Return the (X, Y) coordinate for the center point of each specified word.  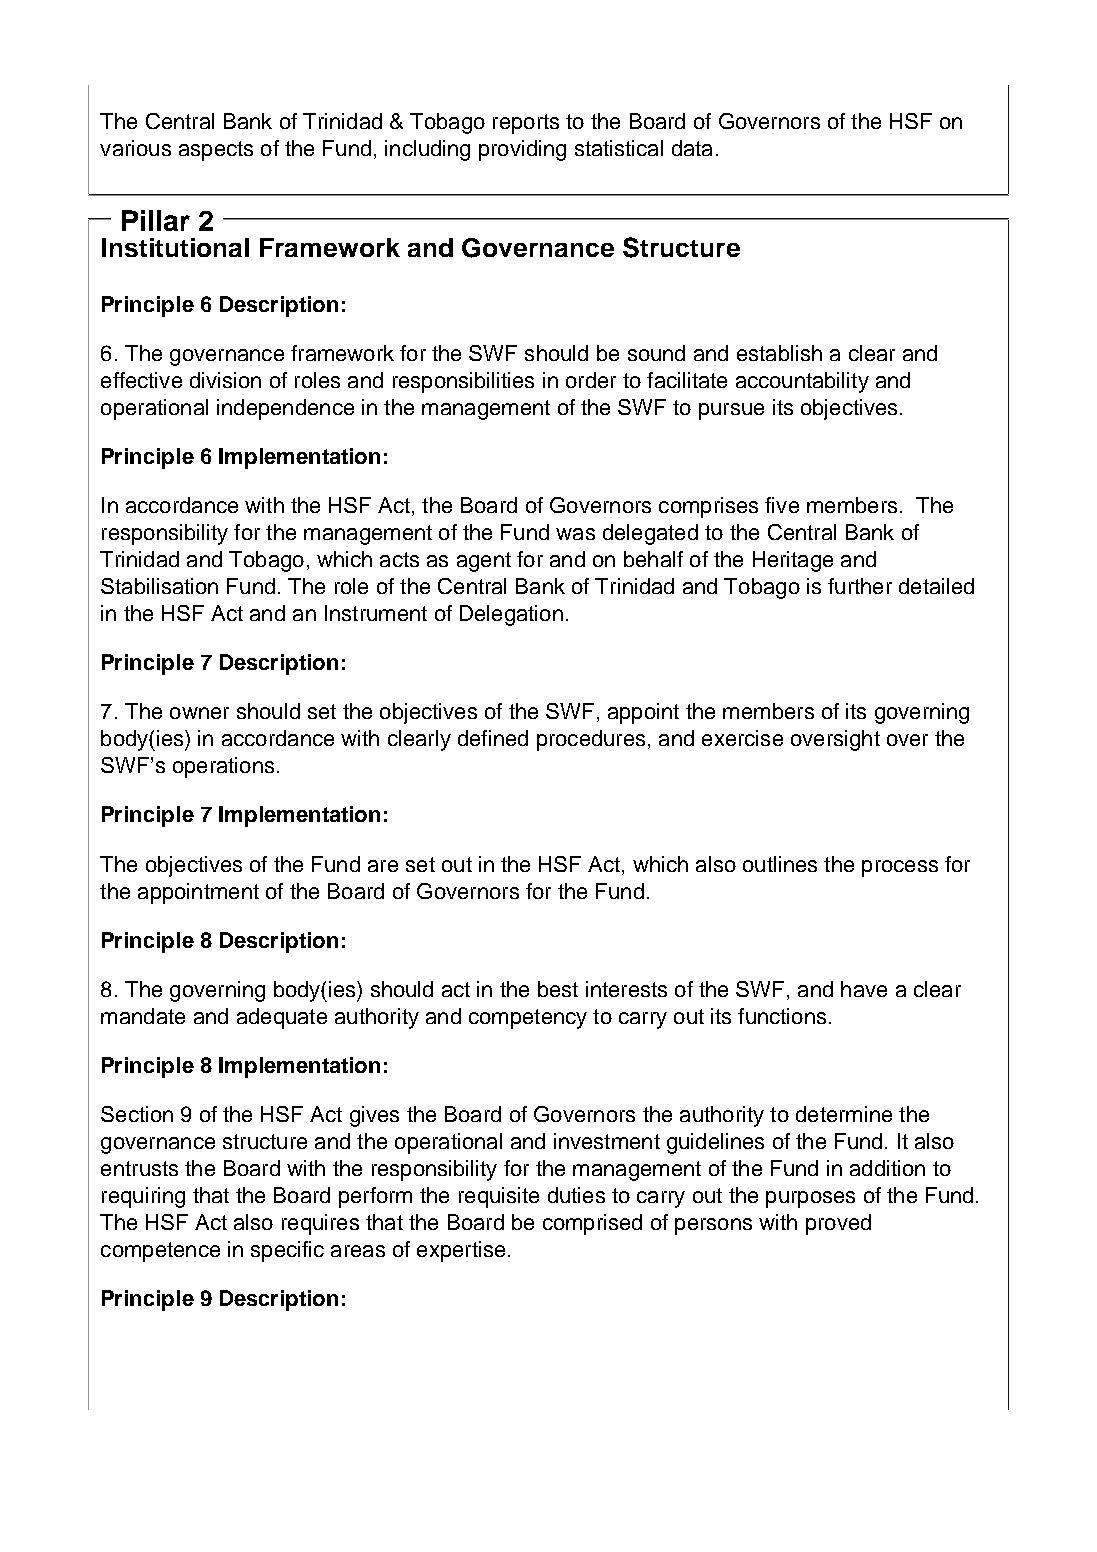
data (692, 148)
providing (522, 150)
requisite (499, 1197)
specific (287, 1251)
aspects (216, 151)
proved (838, 1224)
